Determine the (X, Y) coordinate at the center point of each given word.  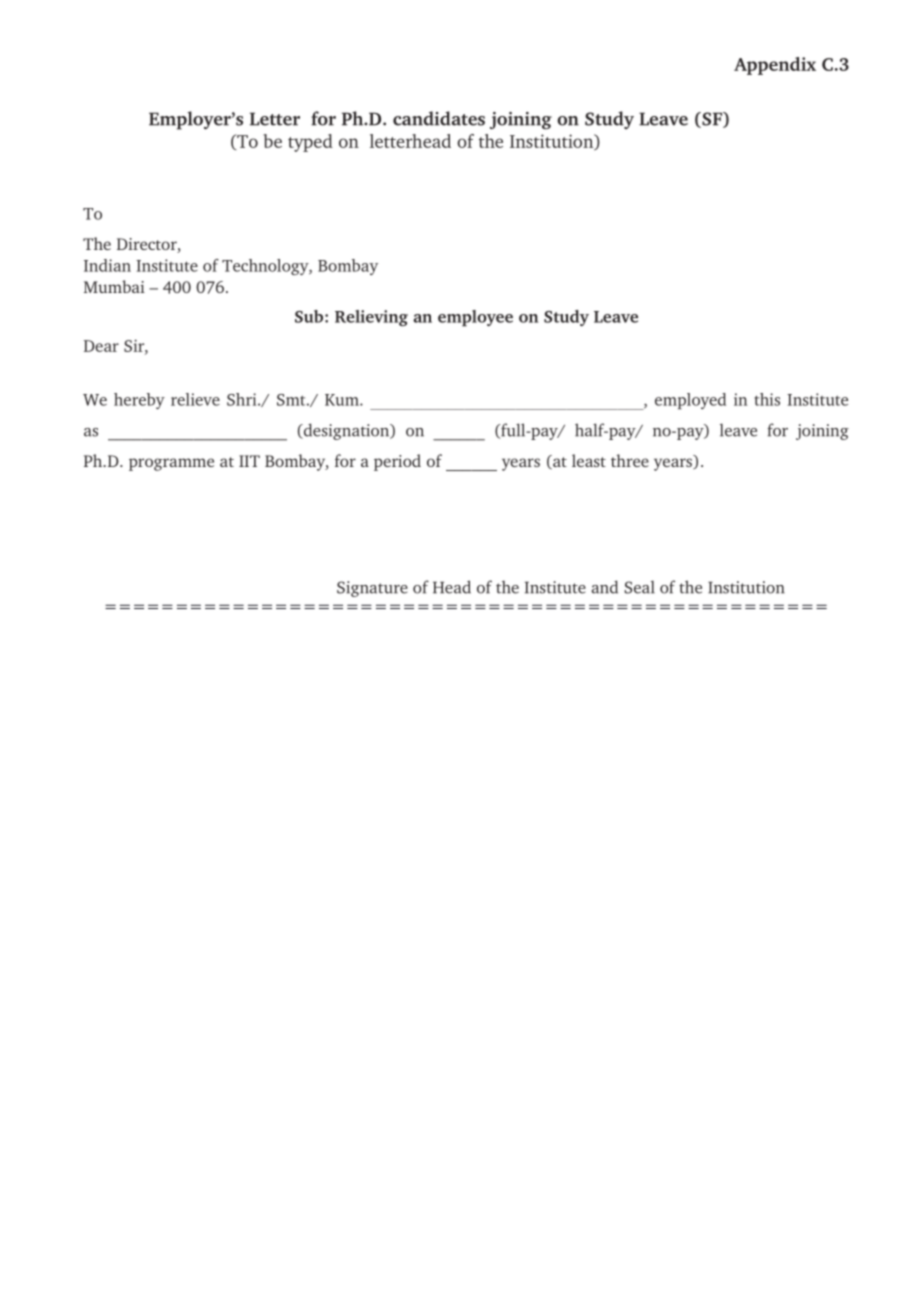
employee (475, 318)
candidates (439, 118)
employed (690, 401)
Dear (101, 346)
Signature (372, 589)
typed (310, 143)
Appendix (775, 66)
